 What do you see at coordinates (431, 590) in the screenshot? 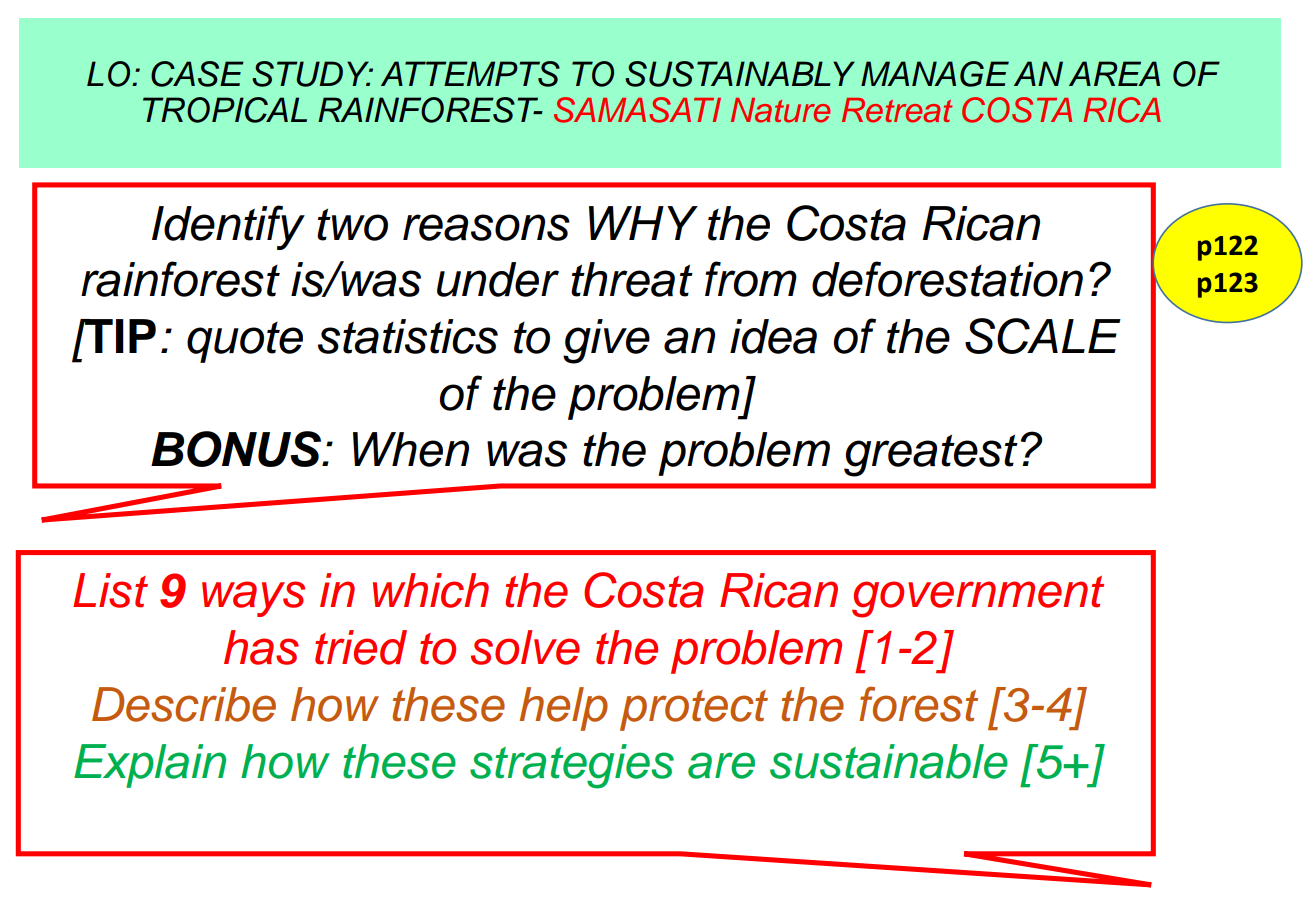
I see `which` at bounding box center [431, 590].
